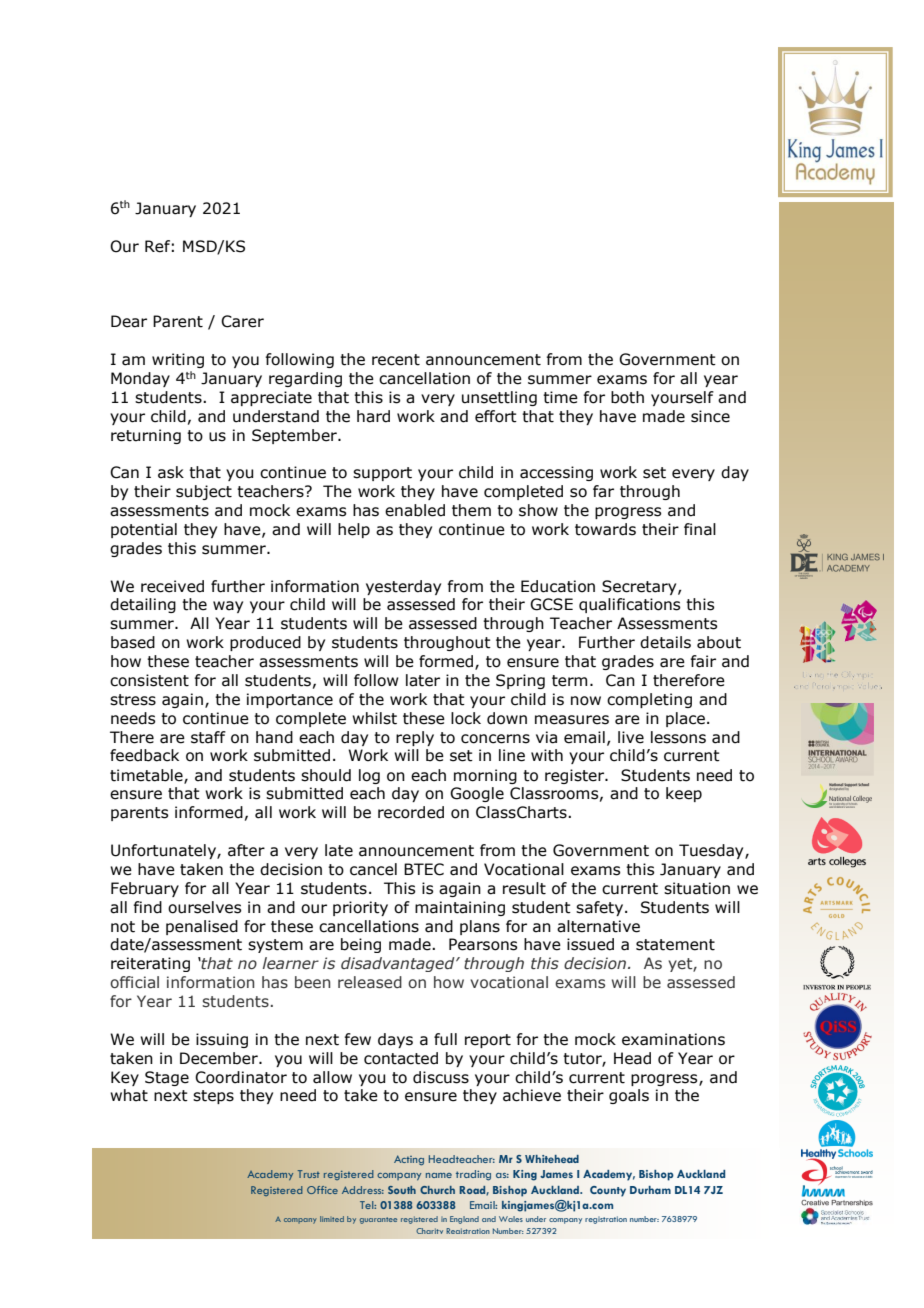  I want to click on Church, so click(437, 1190).
